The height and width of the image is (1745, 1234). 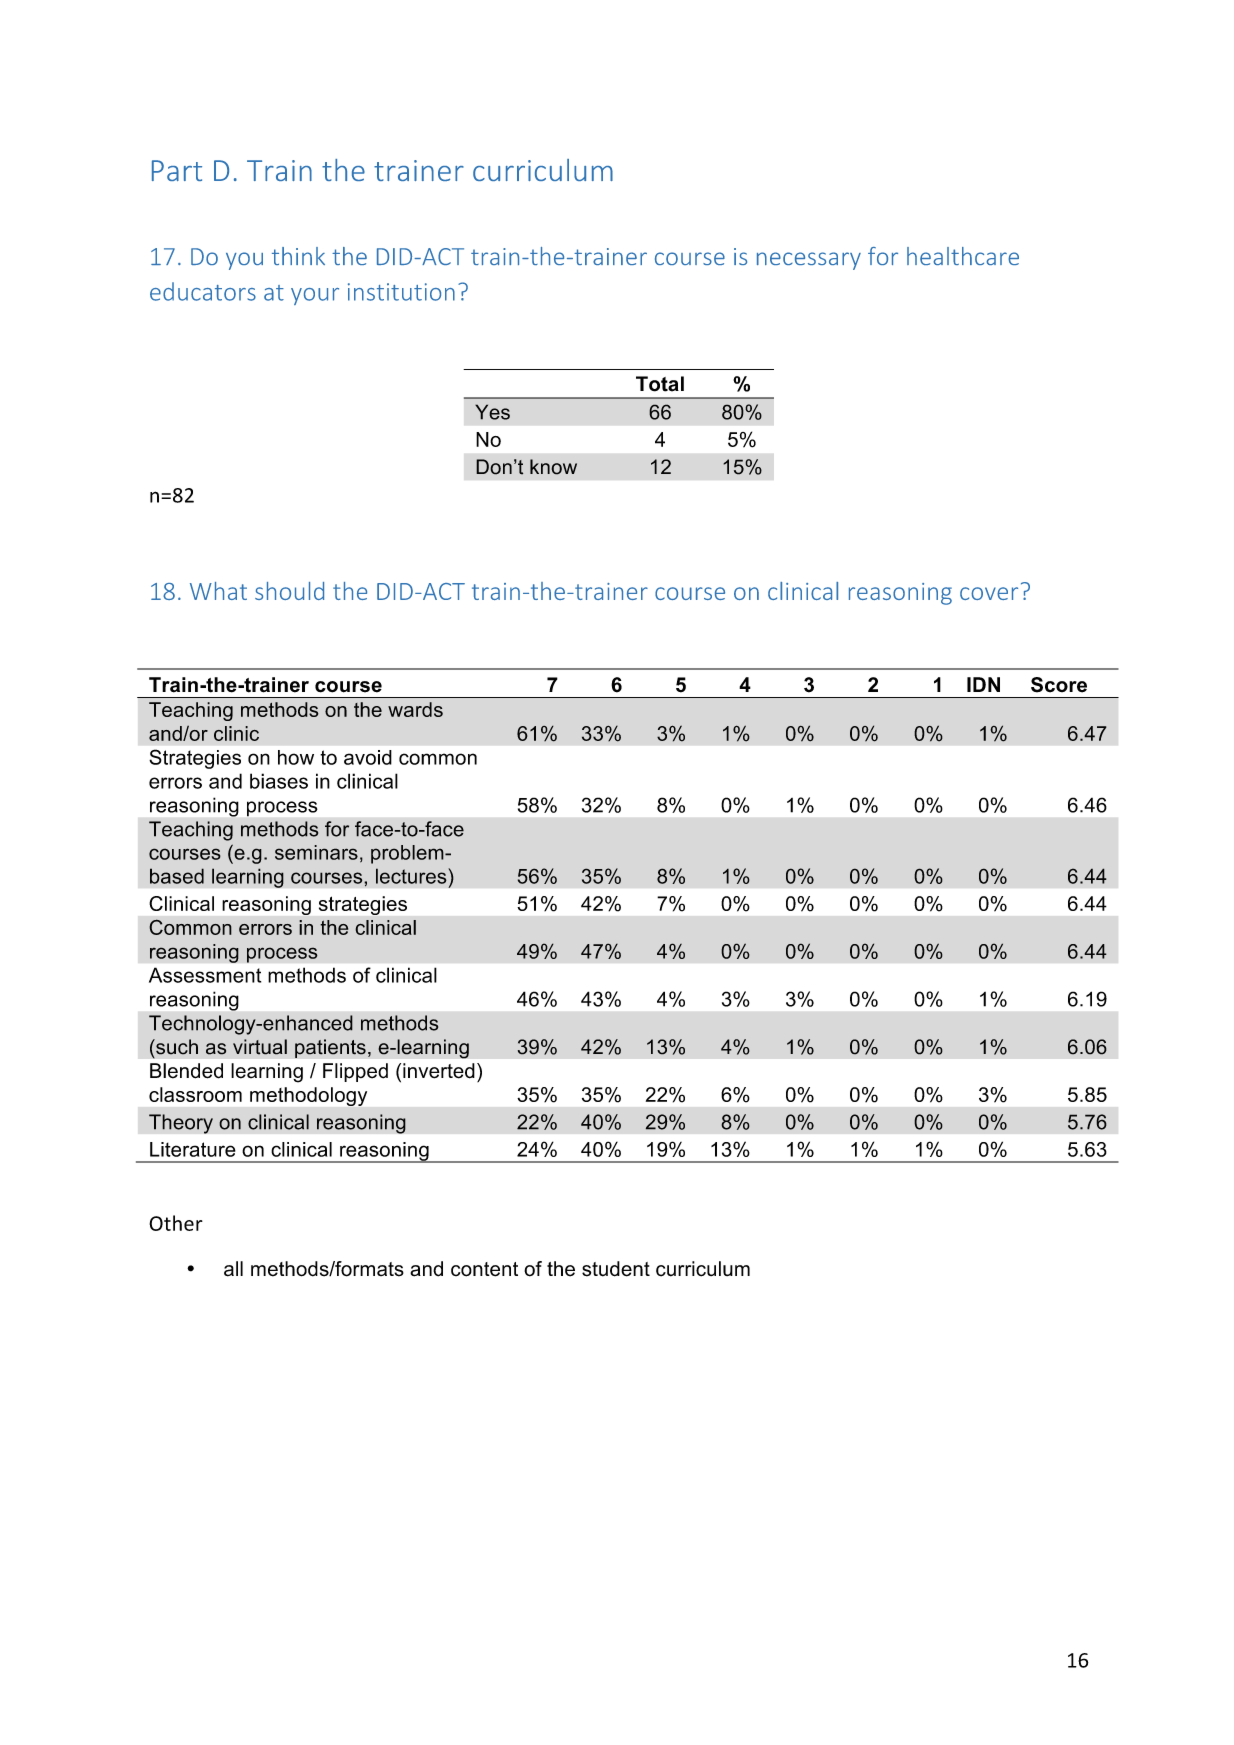 I want to click on healthcare, so click(x=963, y=256).
